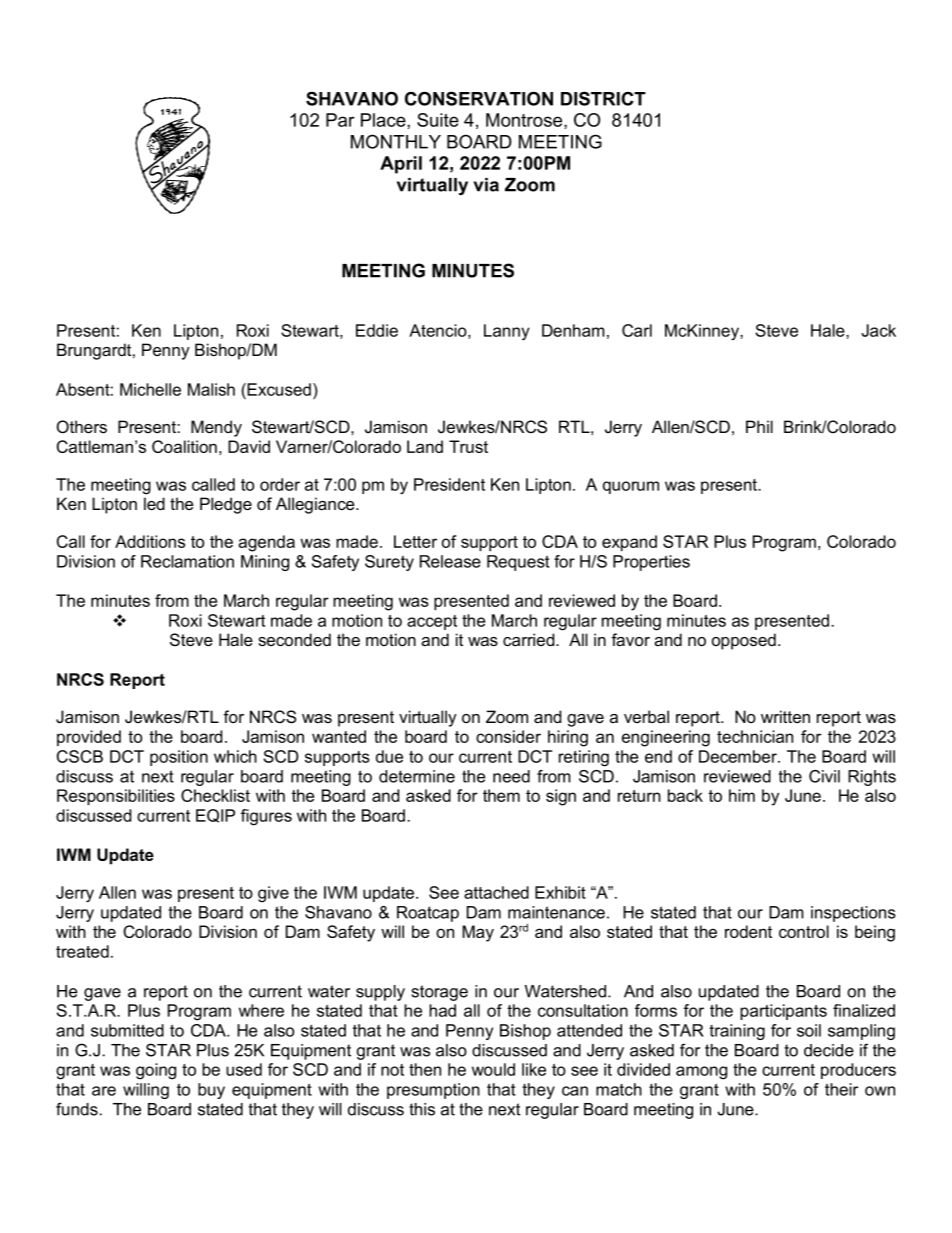  Describe the element at coordinates (744, 641) in the image. I see `opposed` at that location.
